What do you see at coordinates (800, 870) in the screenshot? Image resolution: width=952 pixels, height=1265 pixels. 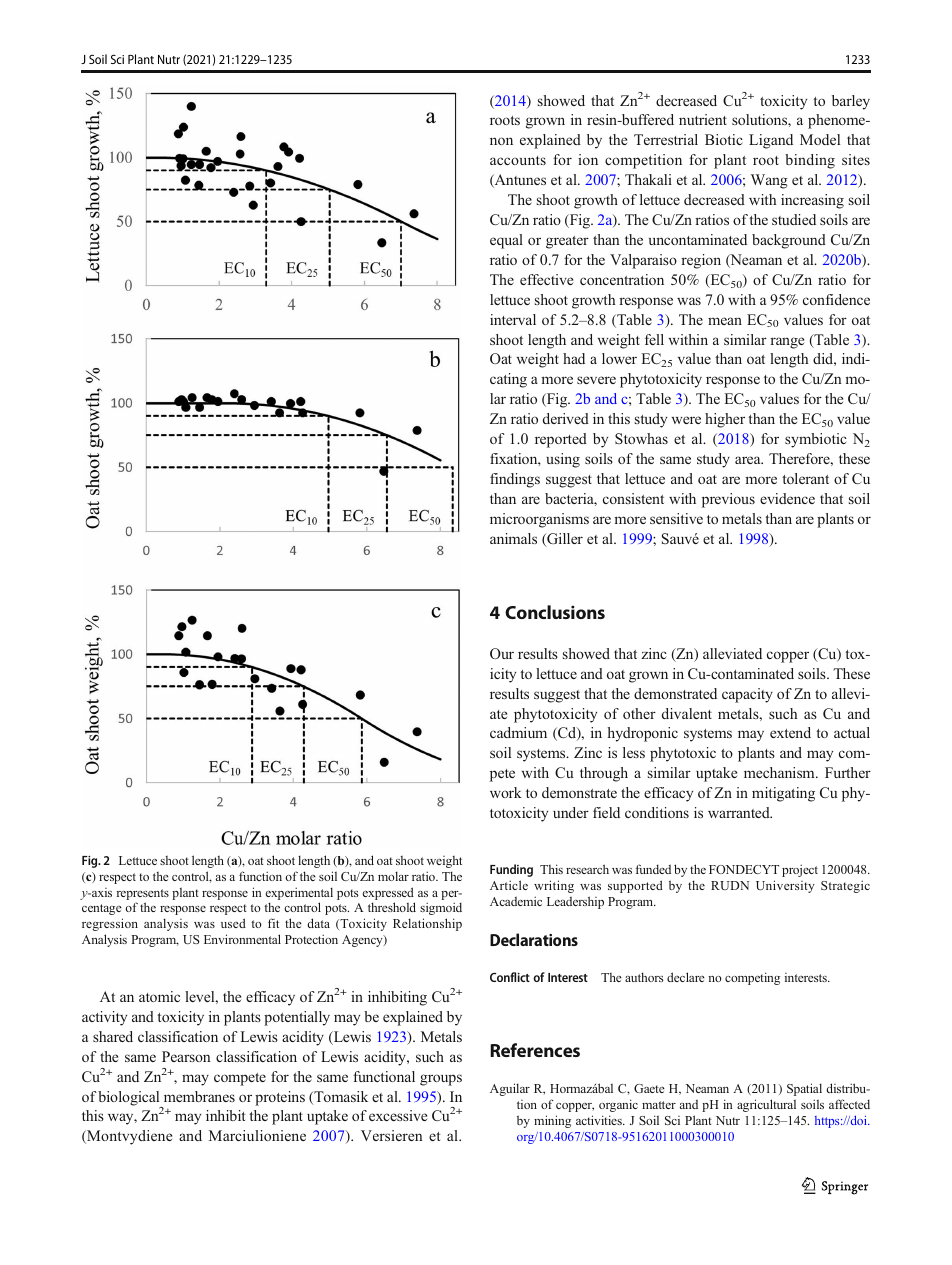 I see `project` at bounding box center [800, 870].
